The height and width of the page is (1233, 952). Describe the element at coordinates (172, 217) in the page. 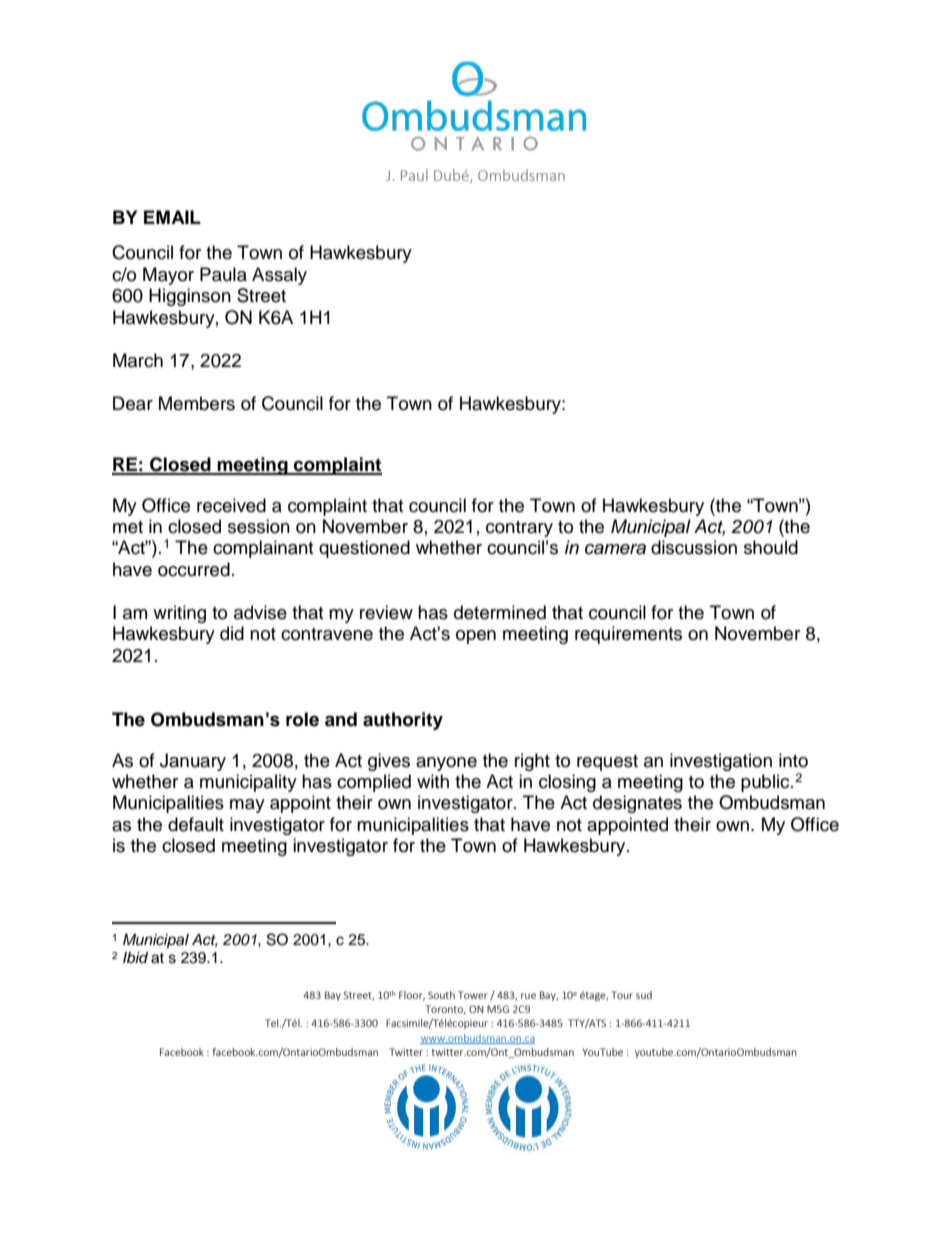

I see `EMAIL` at that location.
